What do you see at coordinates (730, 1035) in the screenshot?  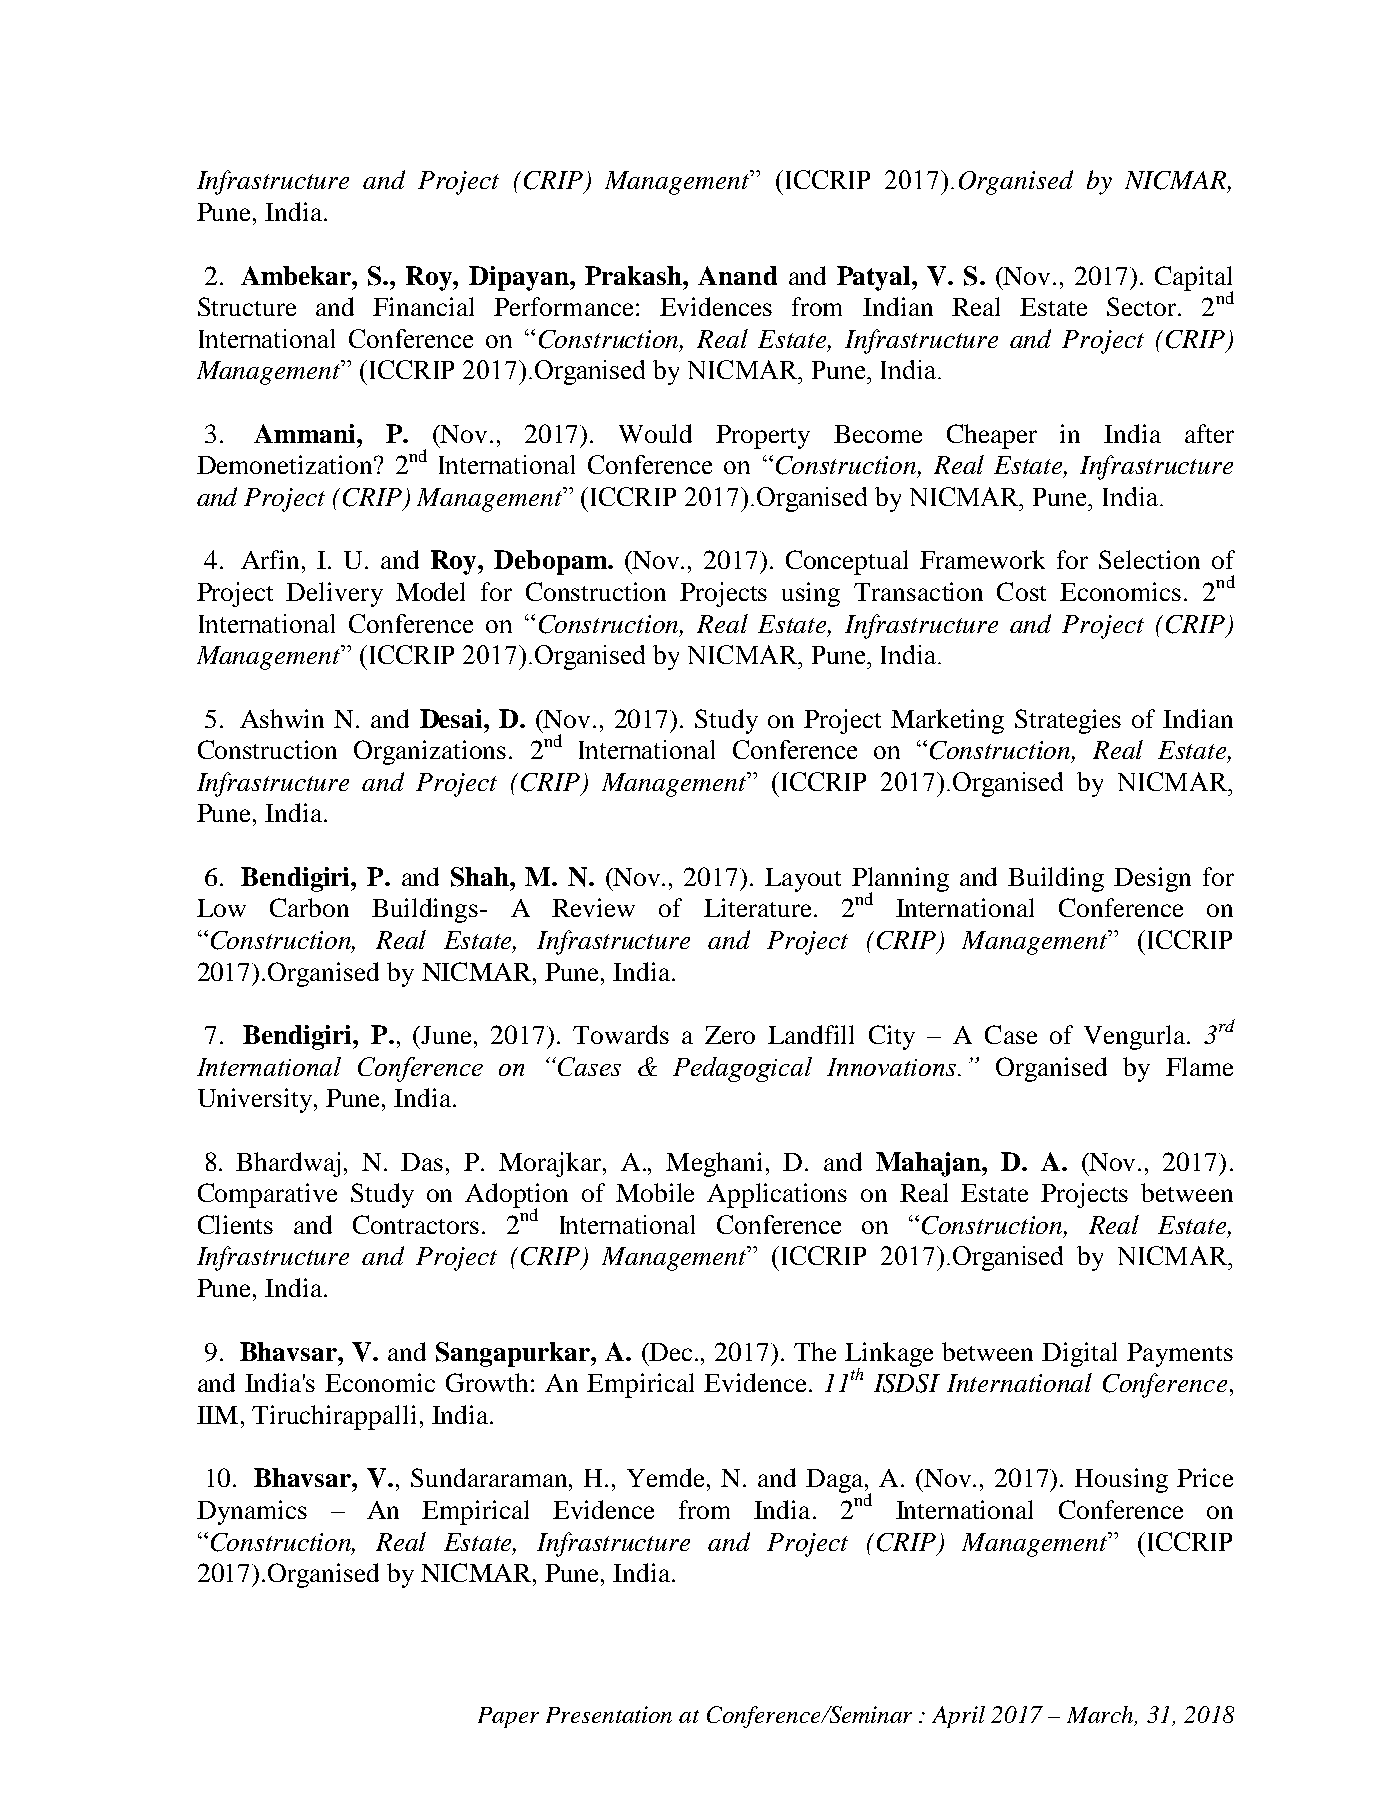 I see `Zero` at bounding box center [730, 1035].
